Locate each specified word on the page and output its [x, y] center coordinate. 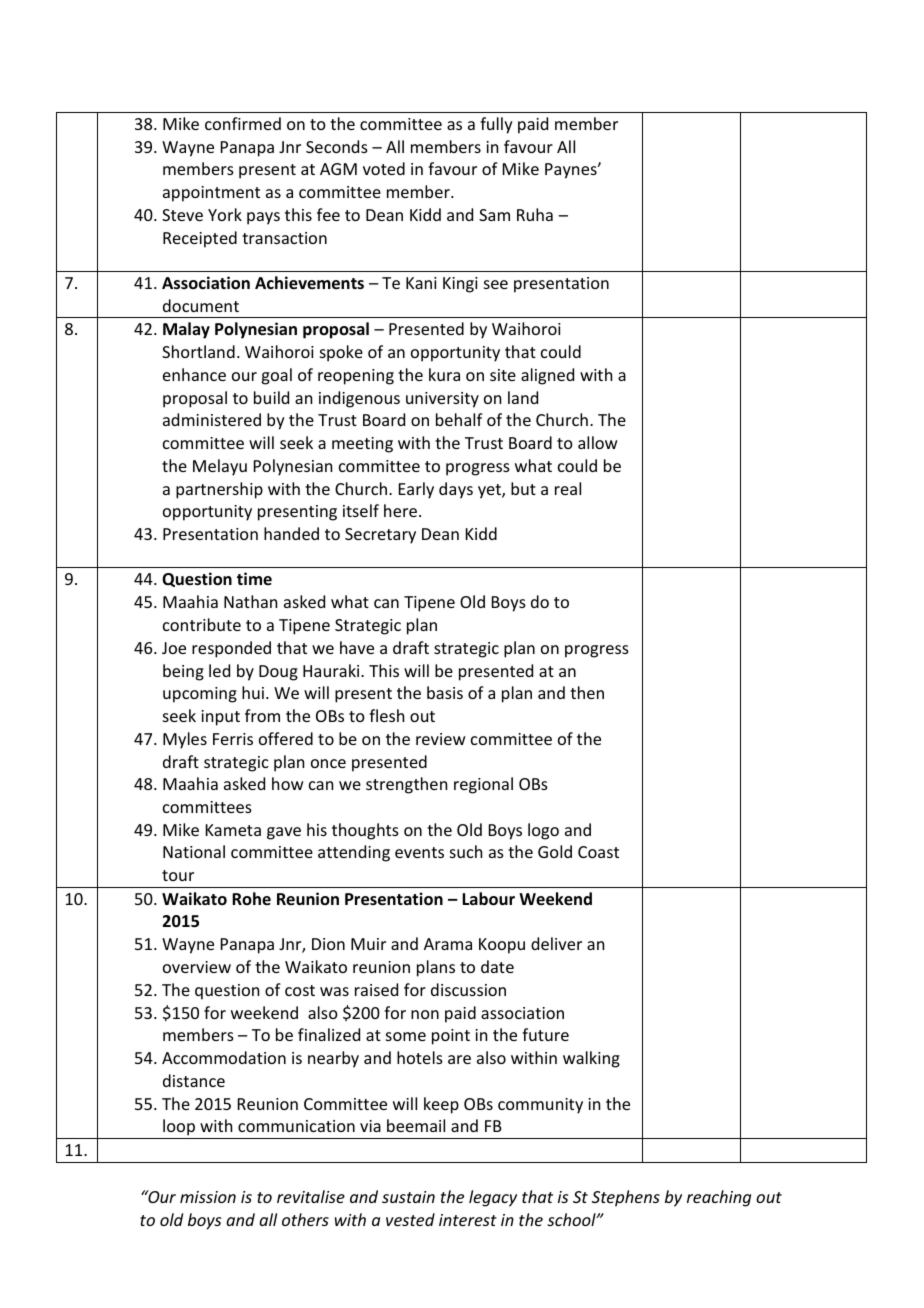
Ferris [233, 739]
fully [496, 125]
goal [276, 376]
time [254, 578]
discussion [468, 989]
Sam [494, 215]
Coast [598, 852]
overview [197, 967]
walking [591, 1059]
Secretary [380, 536]
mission [208, 1197]
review [441, 739]
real [568, 488]
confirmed [243, 123]
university [442, 400]
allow [598, 442]
